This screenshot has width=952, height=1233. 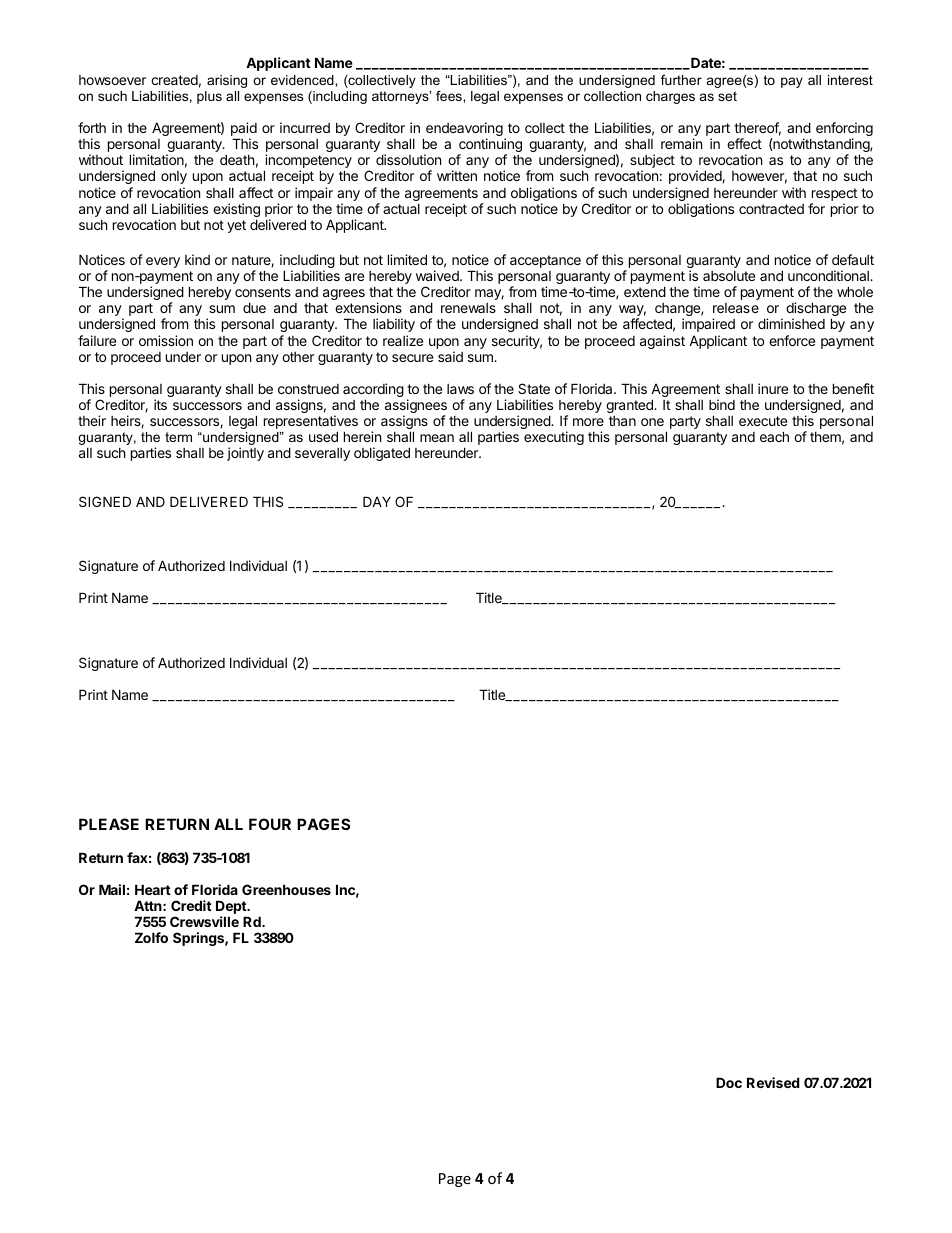 I want to click on Heart, so click(x=153, y=889).
